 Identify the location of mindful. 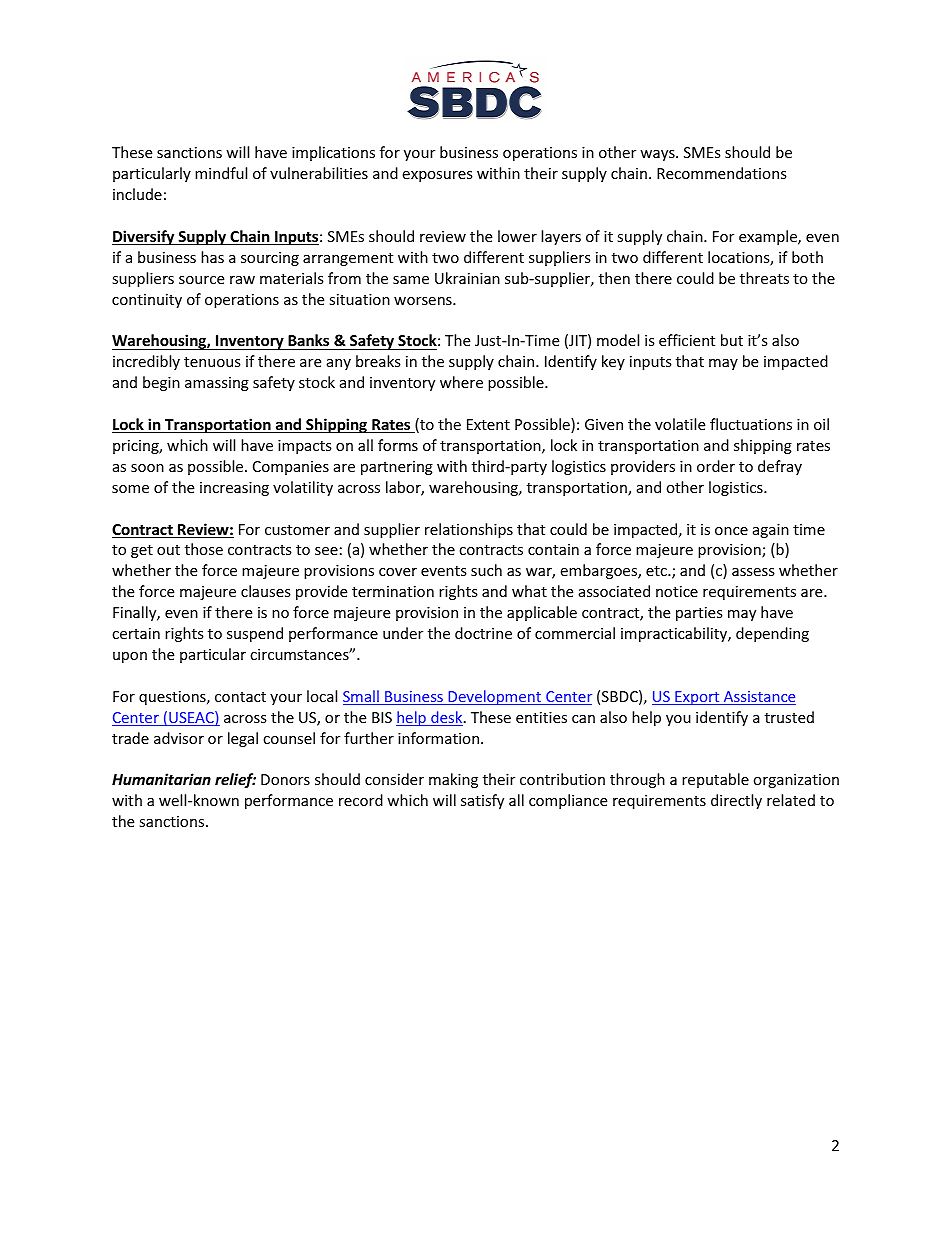
(221, 173).
